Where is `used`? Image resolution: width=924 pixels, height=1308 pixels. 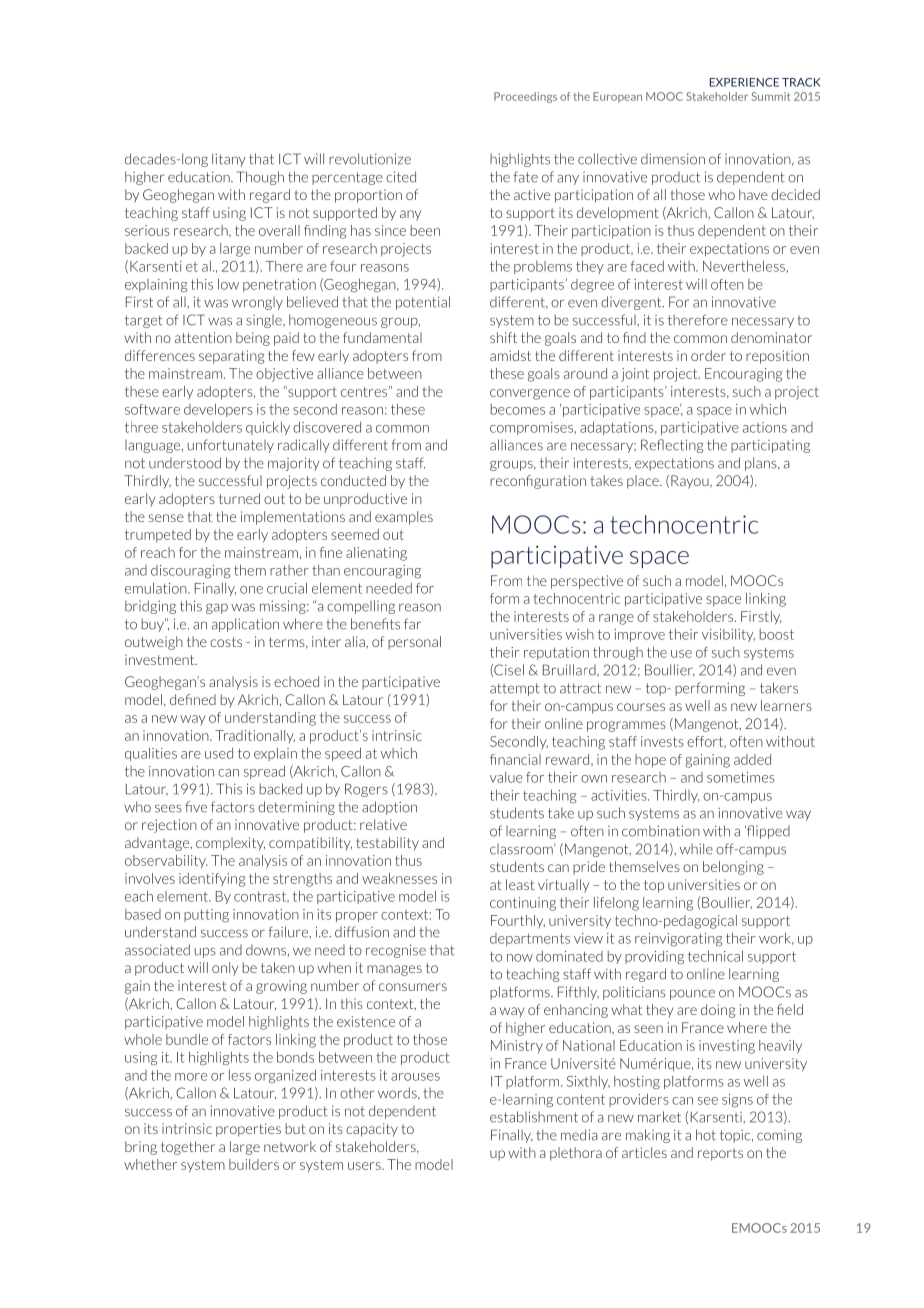
used is located at coordinates (219, 753).
